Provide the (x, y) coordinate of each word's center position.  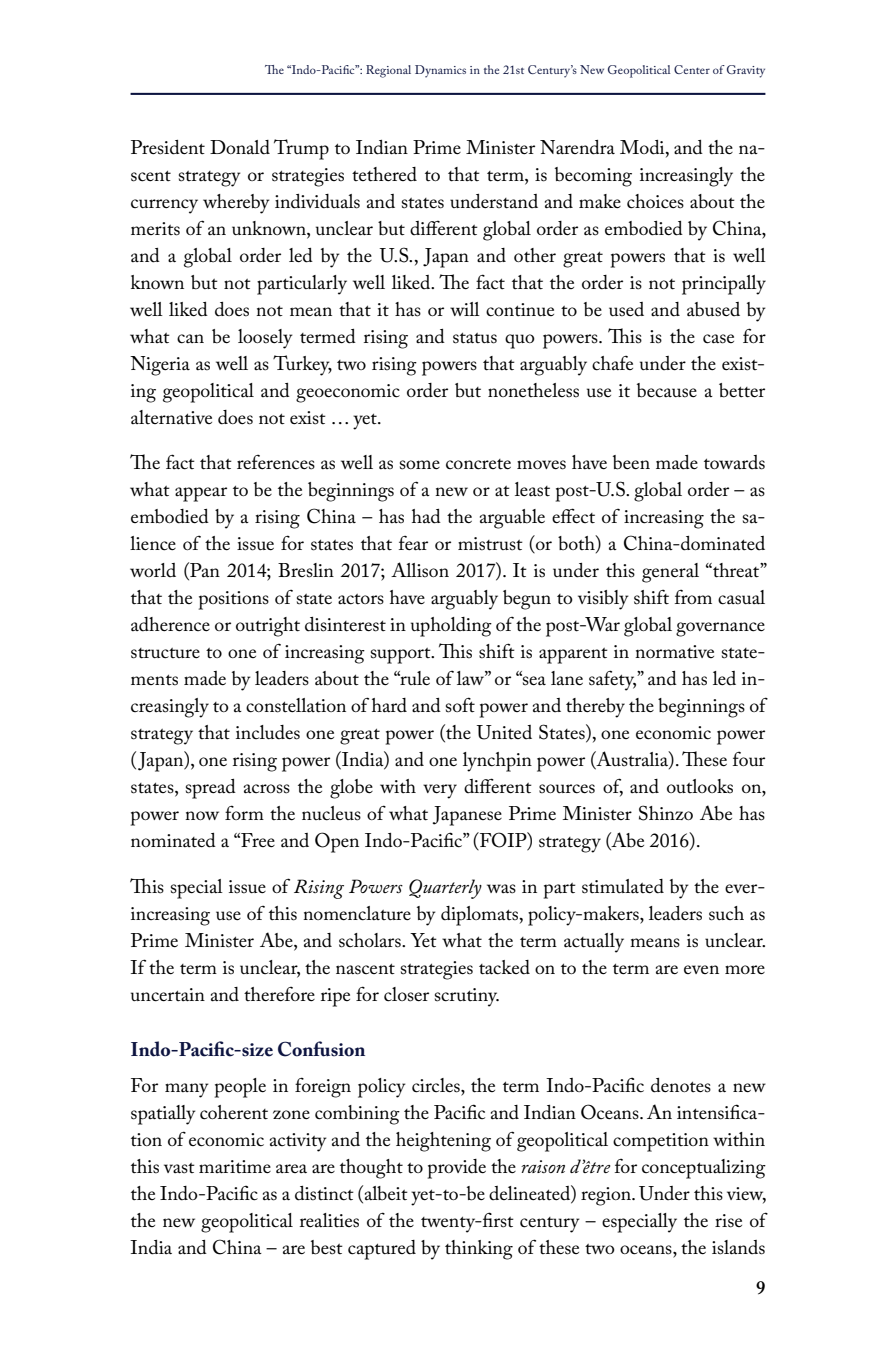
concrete (478, 464)
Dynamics (440, 71)
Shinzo (666, 813)
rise (728, 1221)
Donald (240, 147)
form (244, 812)
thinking (479, 1250)
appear (201, 494)
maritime (235, 1167)
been (631, 462)
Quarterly (445, 889)
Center (692, 69)
